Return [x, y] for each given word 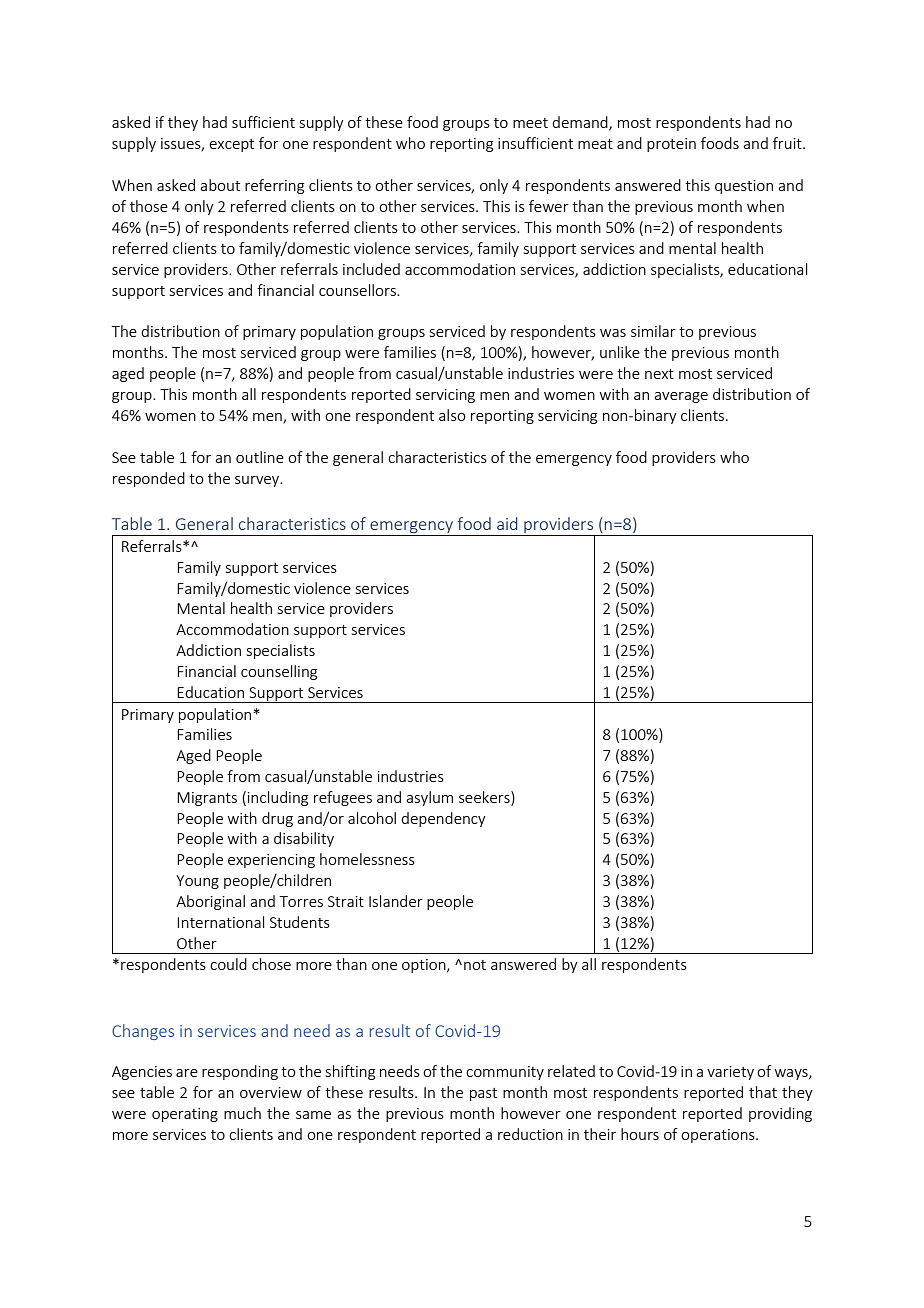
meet [530, 123]
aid [507, 523]
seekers [485, 797]
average [681, 397]
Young [197, 882]
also [452, 415]
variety [730, 1073]
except [231, 145]
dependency [443, 819]
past [483, 1094]
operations [719, 1136]
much [242, 1113]
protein [671, 145]
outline [260, 457]
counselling [279, 672]
